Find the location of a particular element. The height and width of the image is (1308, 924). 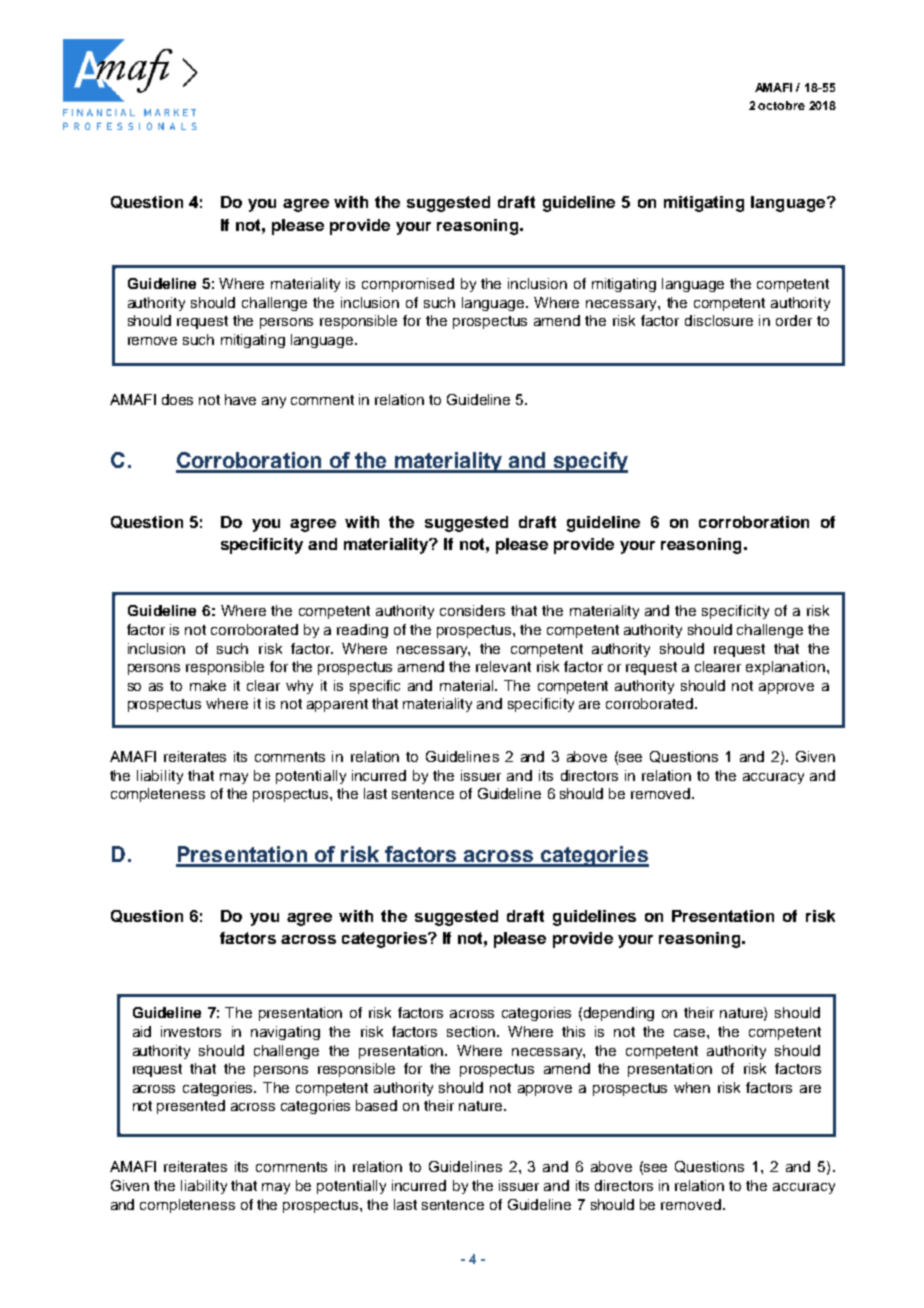

explanation is located at coordinates (785, 668).
